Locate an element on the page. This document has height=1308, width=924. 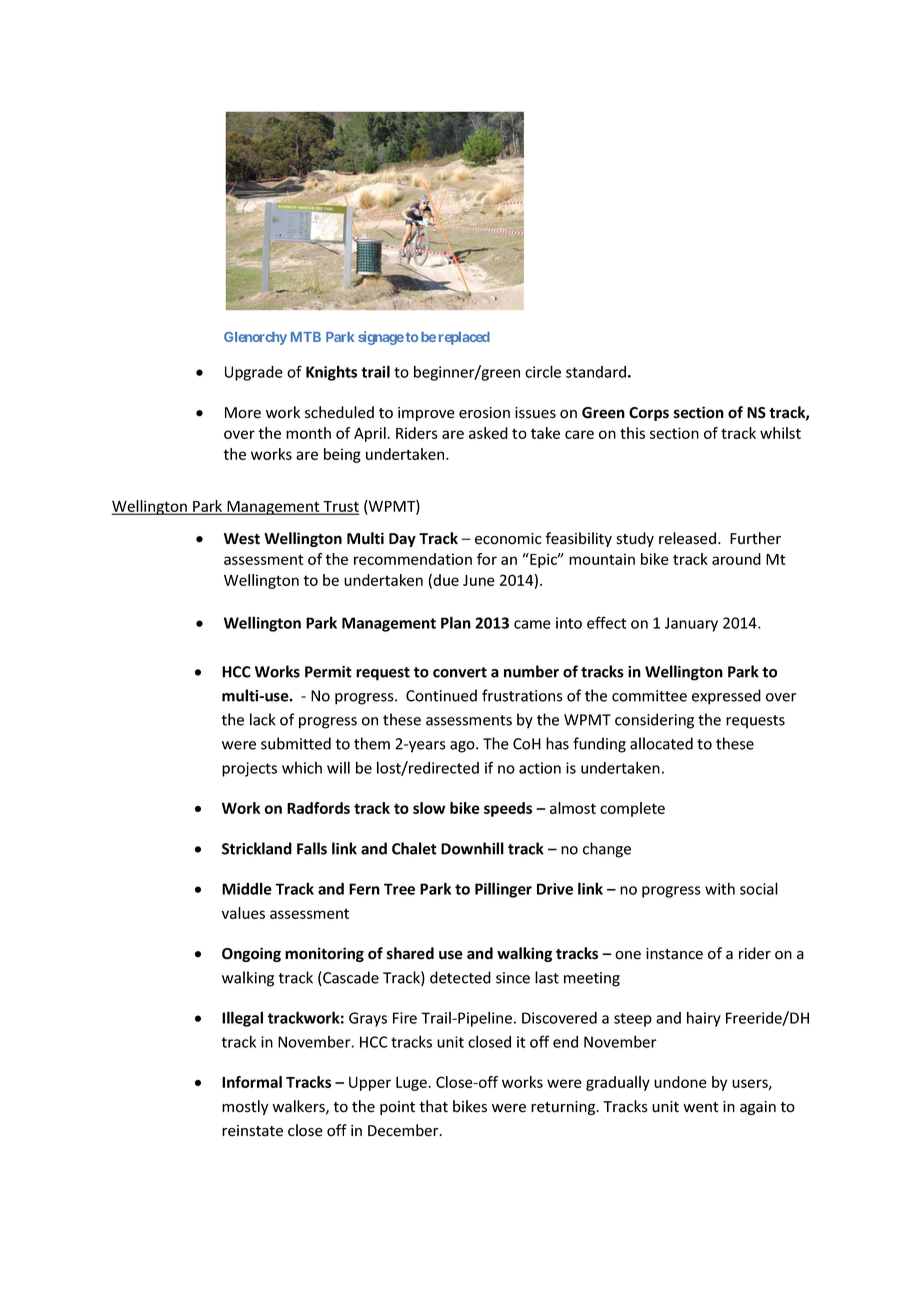
Drive is located at coordinates (555, 889).
